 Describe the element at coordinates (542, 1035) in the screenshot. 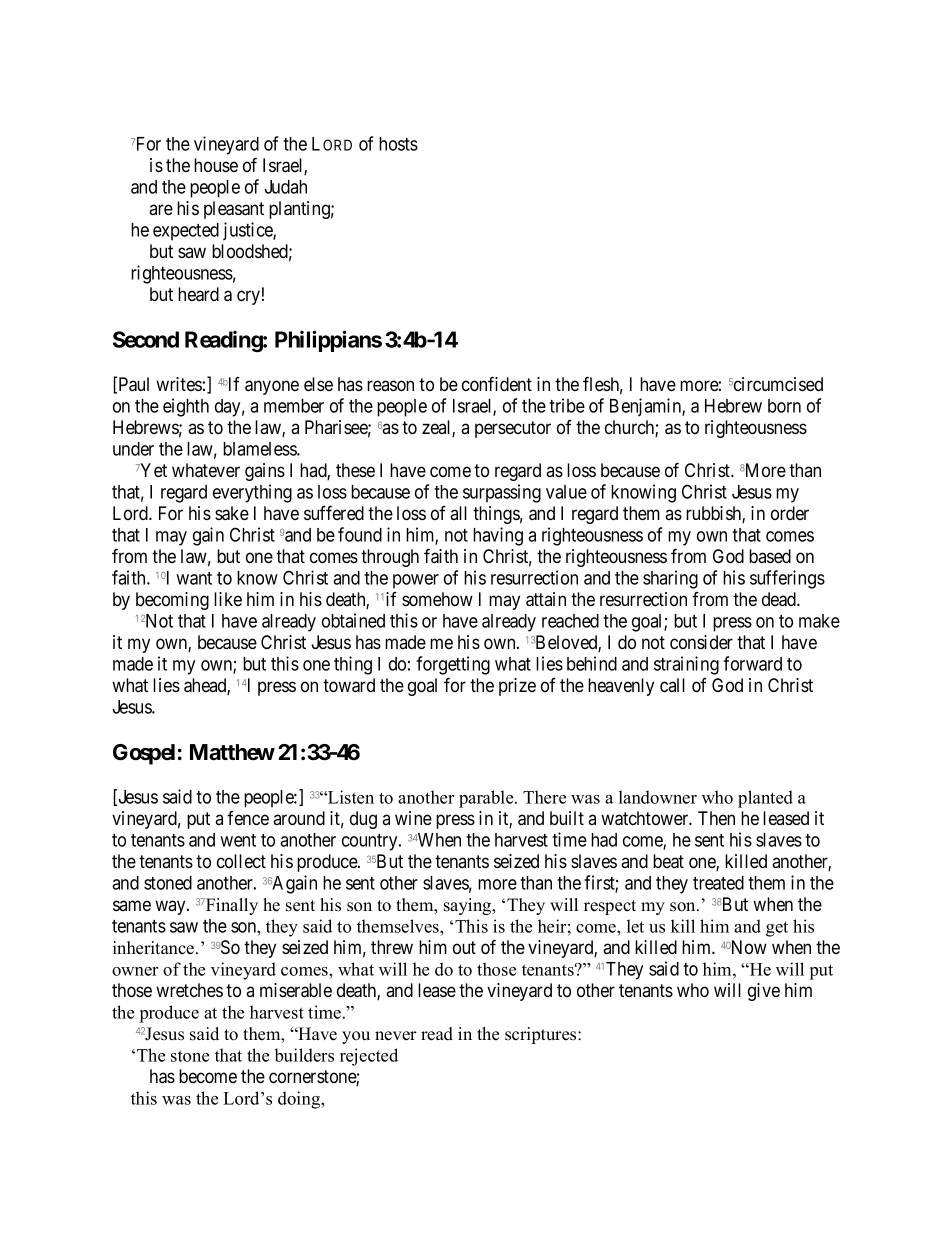

I see `scriptures` at that location.
